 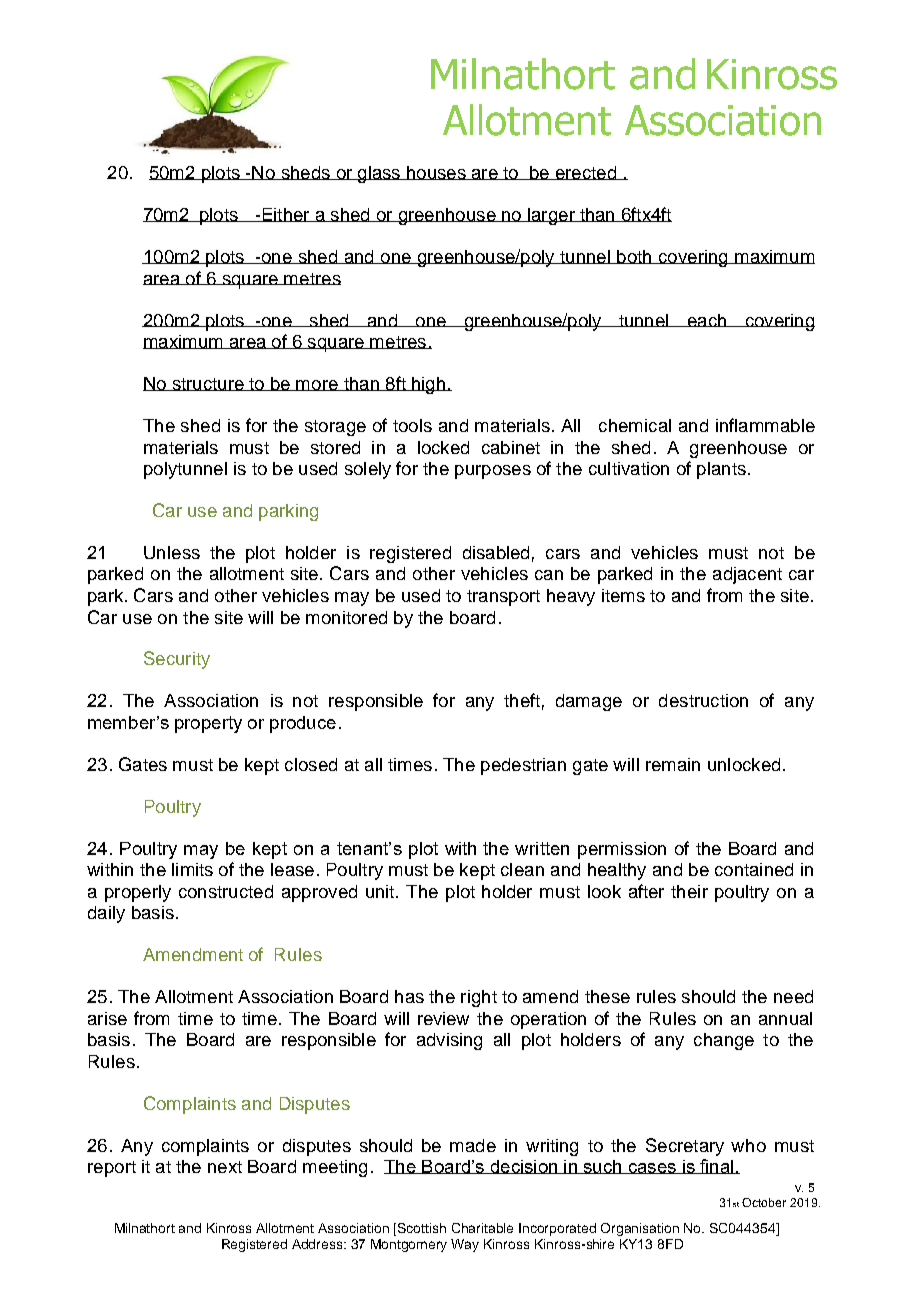 I want to click on both, so click(x=634, y=257).
